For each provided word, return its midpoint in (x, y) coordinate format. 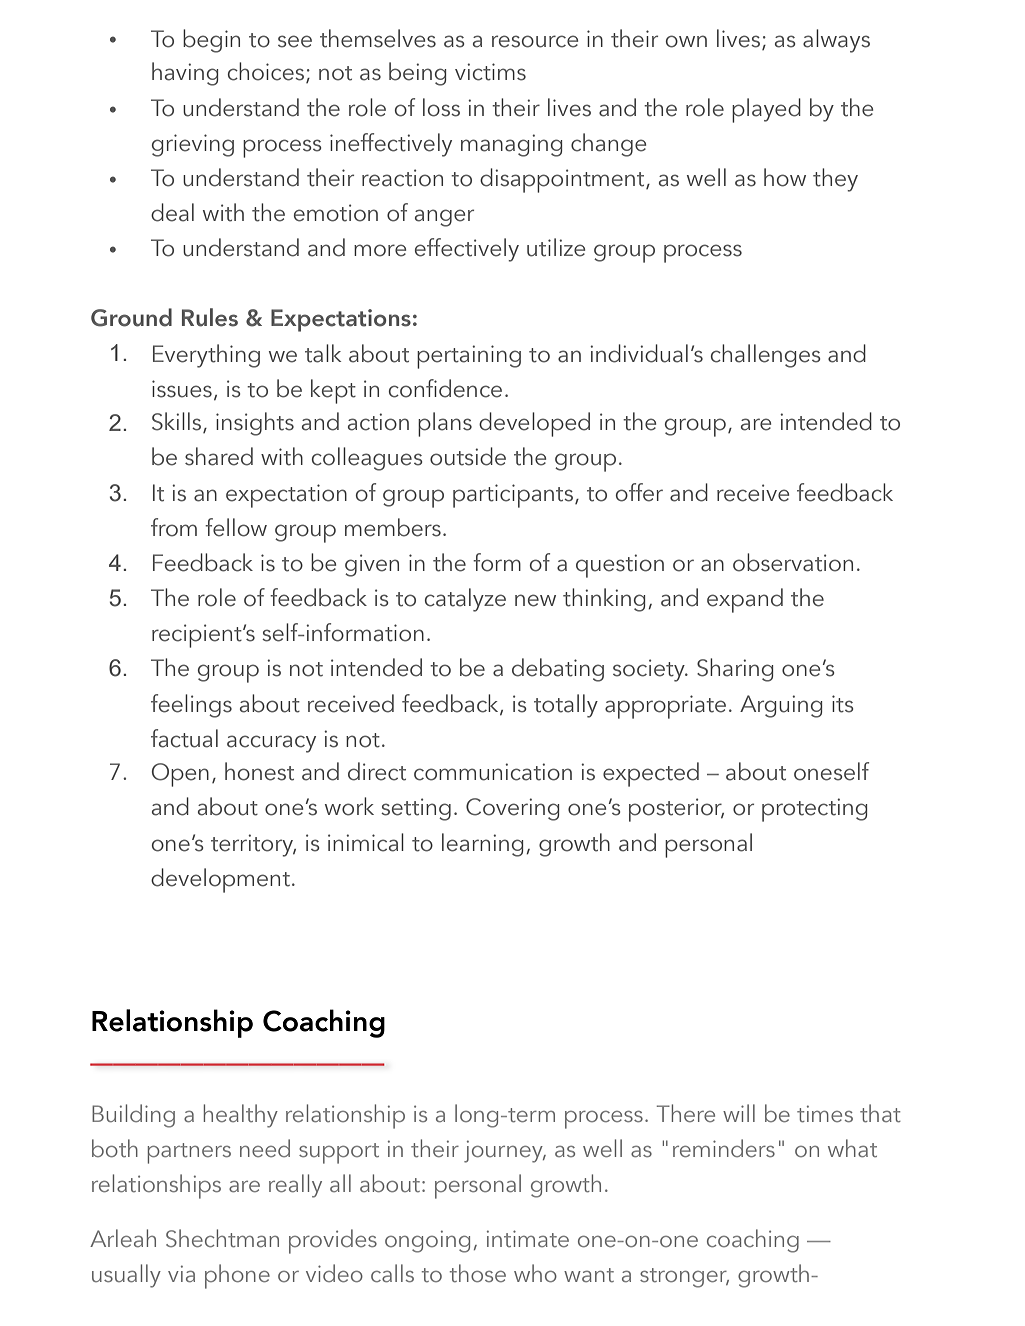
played (766, 110)
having (185, 74)
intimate (528, 1238)
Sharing (735, 670)
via (181, 1274)
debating (558, 670)
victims (490, 72)
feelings (191, 706)
